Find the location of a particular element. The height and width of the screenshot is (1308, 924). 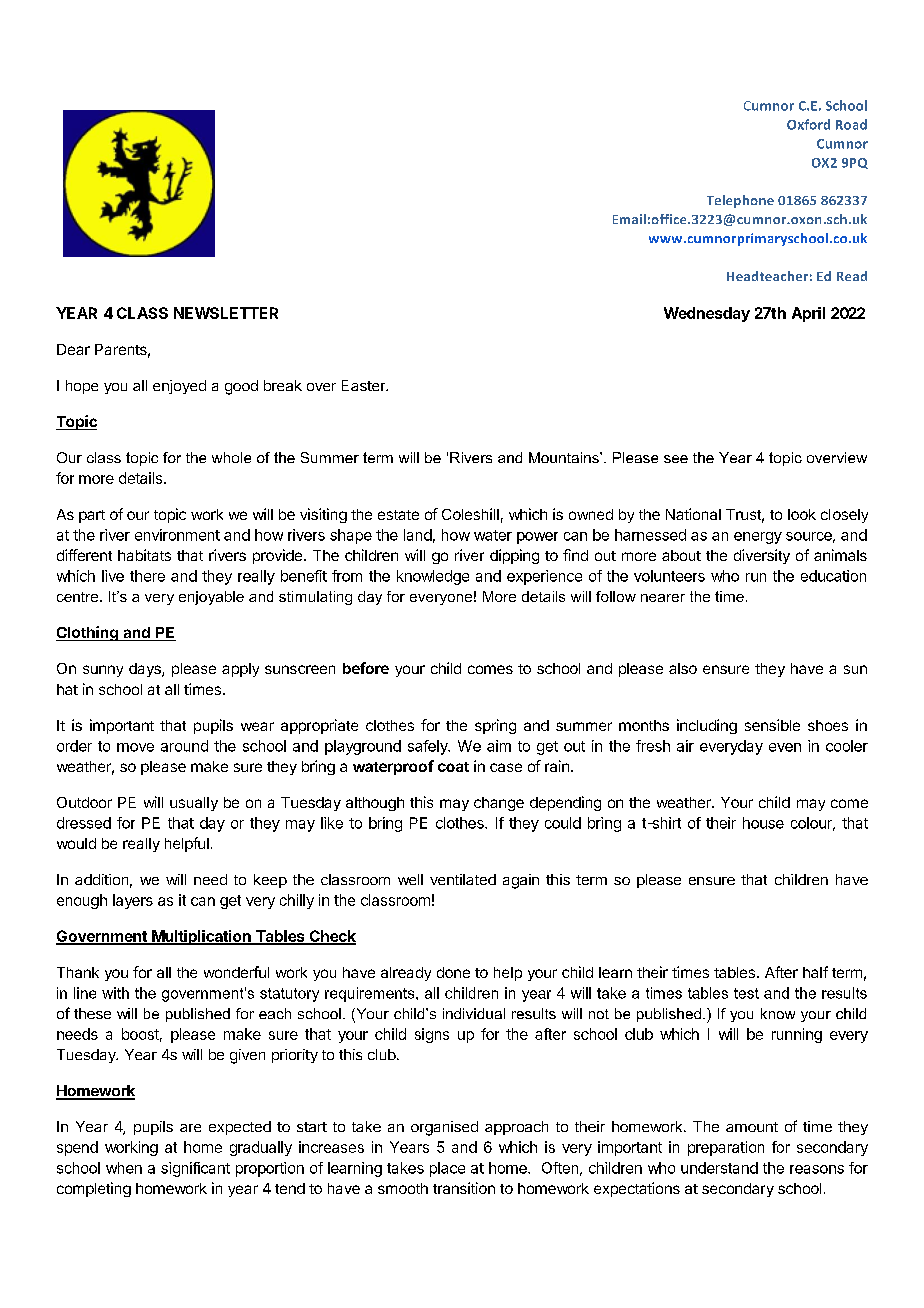

coat is located at coordinates (453, 767).
